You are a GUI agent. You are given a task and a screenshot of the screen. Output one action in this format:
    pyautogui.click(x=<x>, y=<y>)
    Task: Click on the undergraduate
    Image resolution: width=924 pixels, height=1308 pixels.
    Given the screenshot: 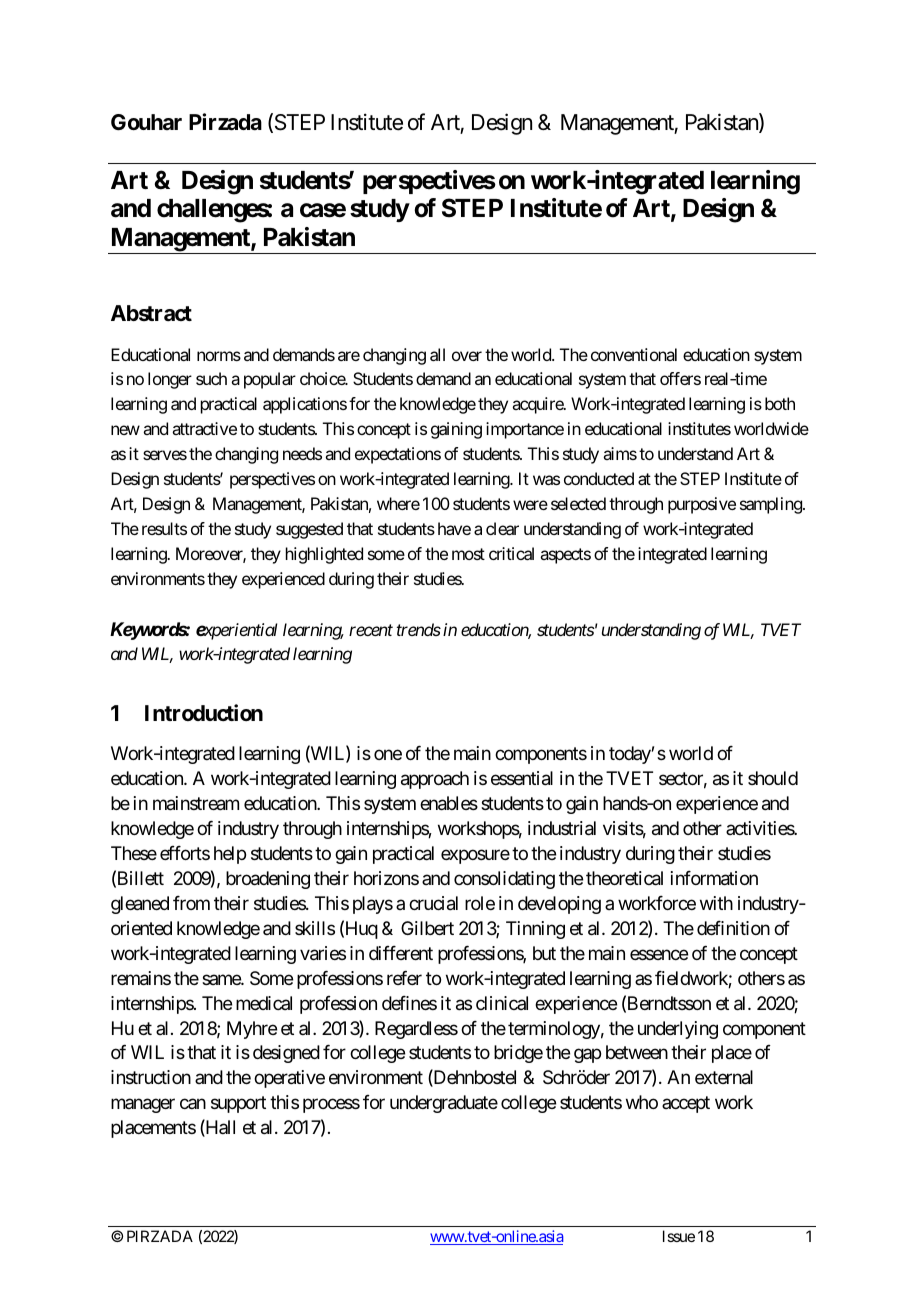 What is the action you would take?
    pyautogui.click(x=444, y=1104)
